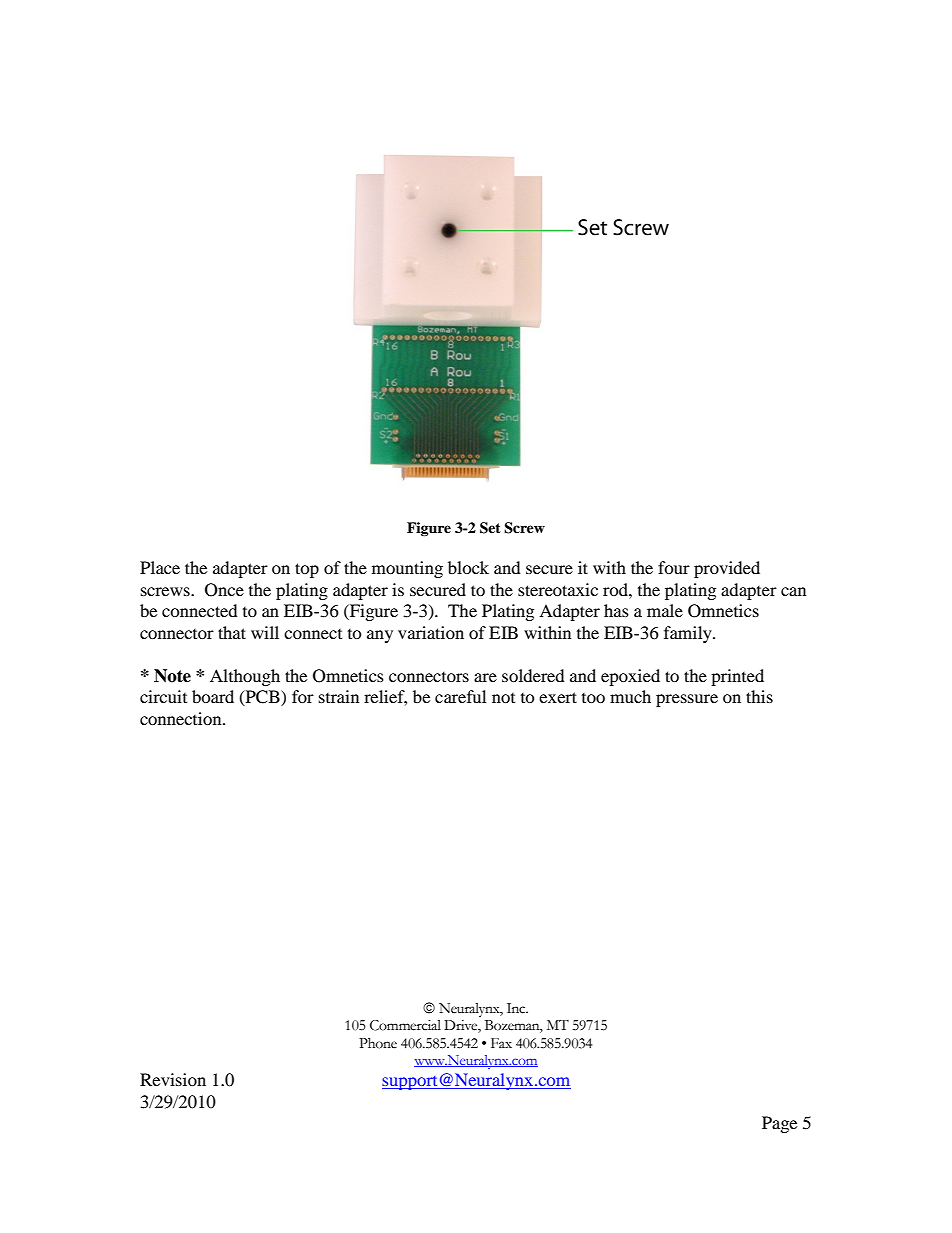  Describe the element at coordinates (307, 570) in the image. I see `top` at that location.
